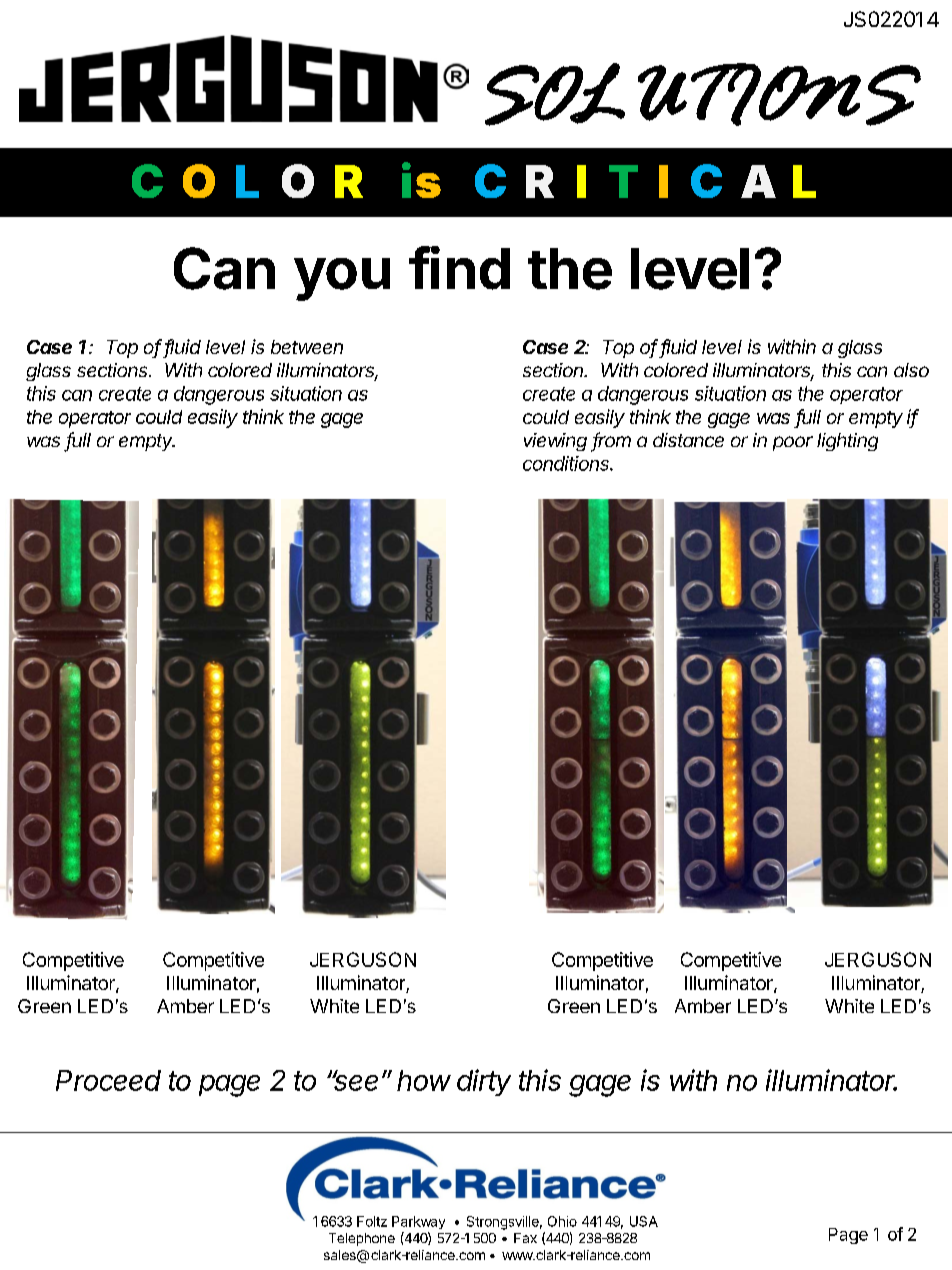  What do you see at coordinates (342, 279) in the page?
I see `you` at bounding box center [342, 279].
